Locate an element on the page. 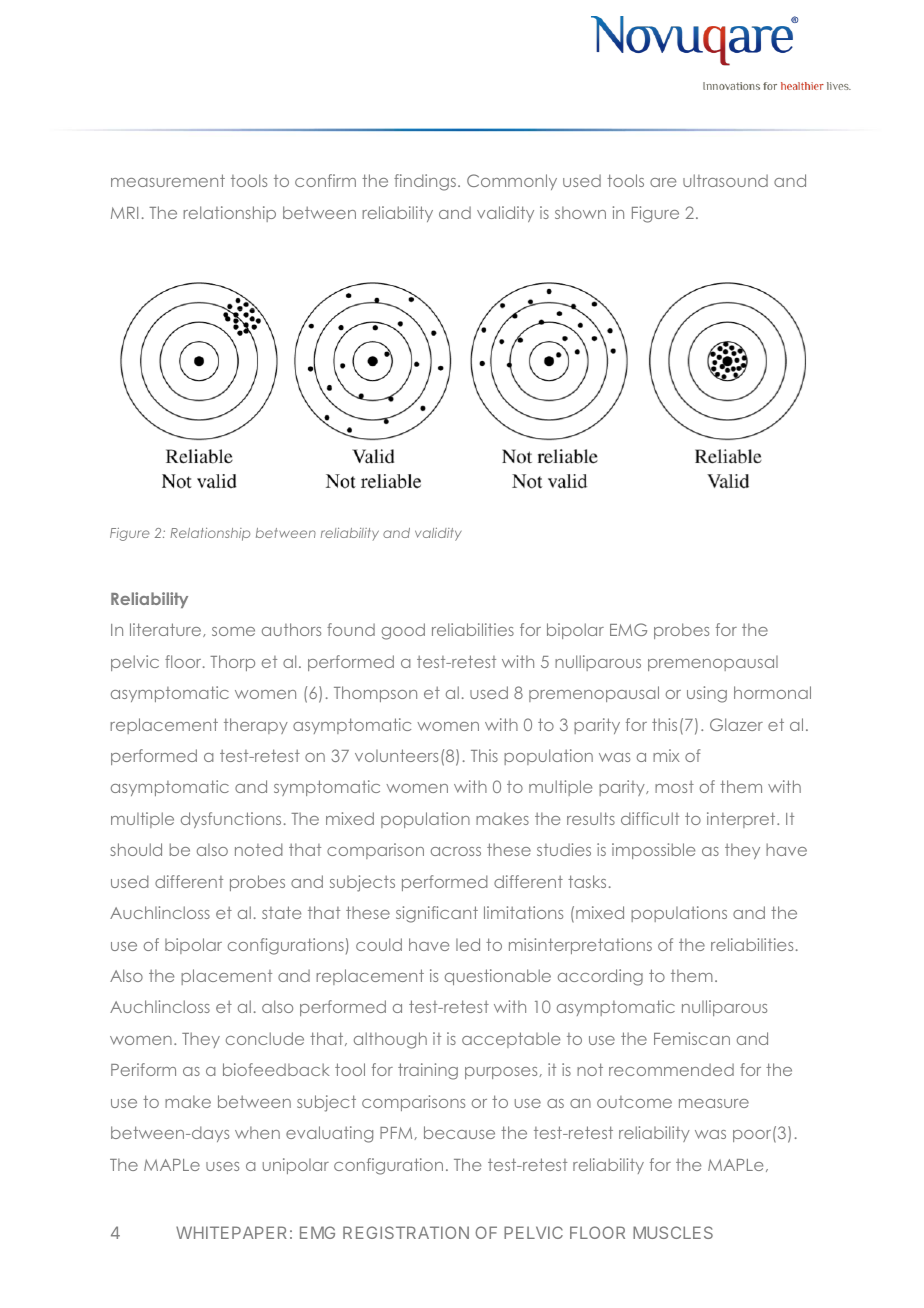 The width and height of the document is (924, 1308). using is located at coordinates (707, 694).
